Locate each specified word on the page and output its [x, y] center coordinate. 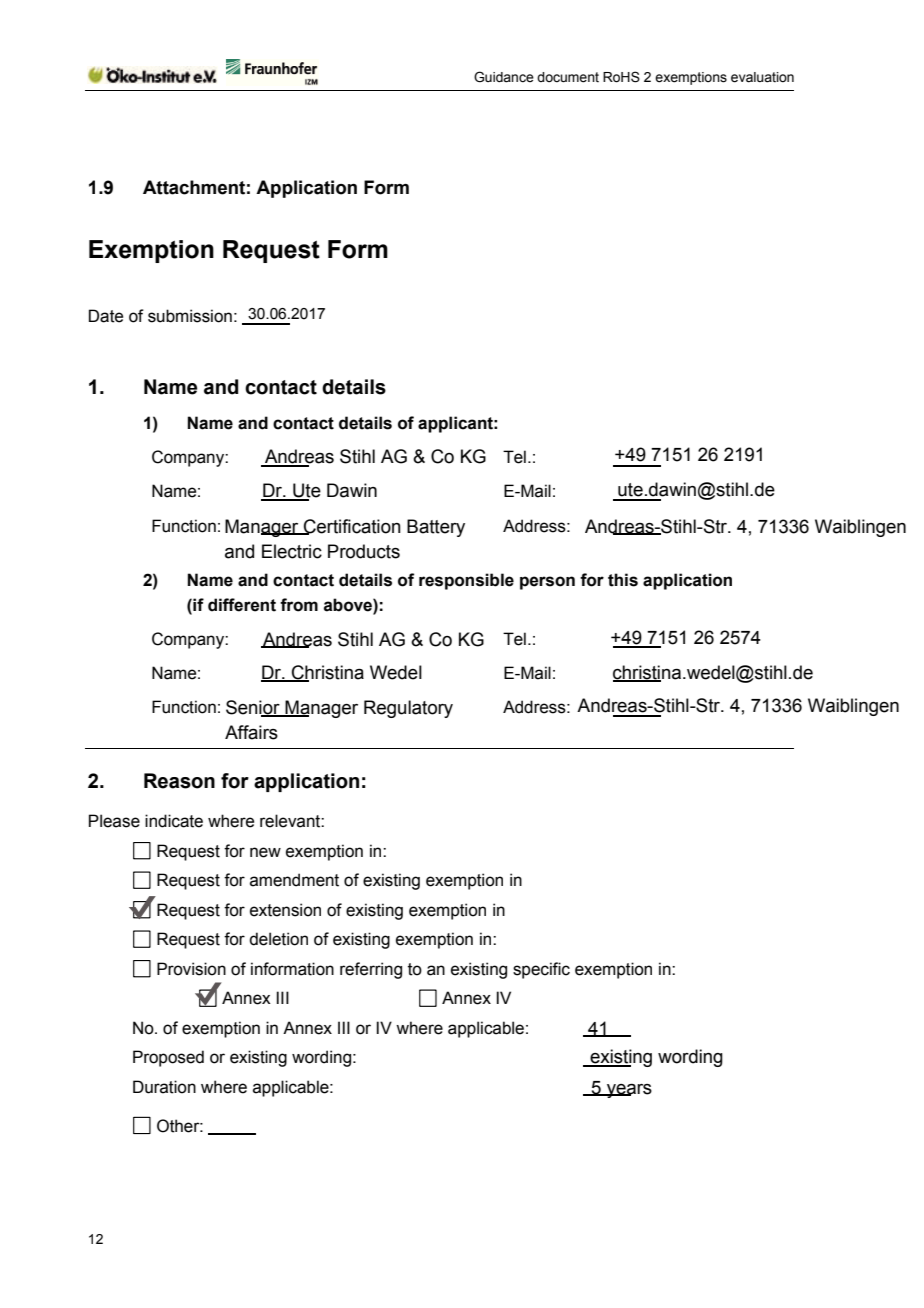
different [242, 605]
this [623, 580]
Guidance [504, 77]
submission [190, 316]
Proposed [168, 1058]
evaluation [762, 77]
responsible [466, 581]
